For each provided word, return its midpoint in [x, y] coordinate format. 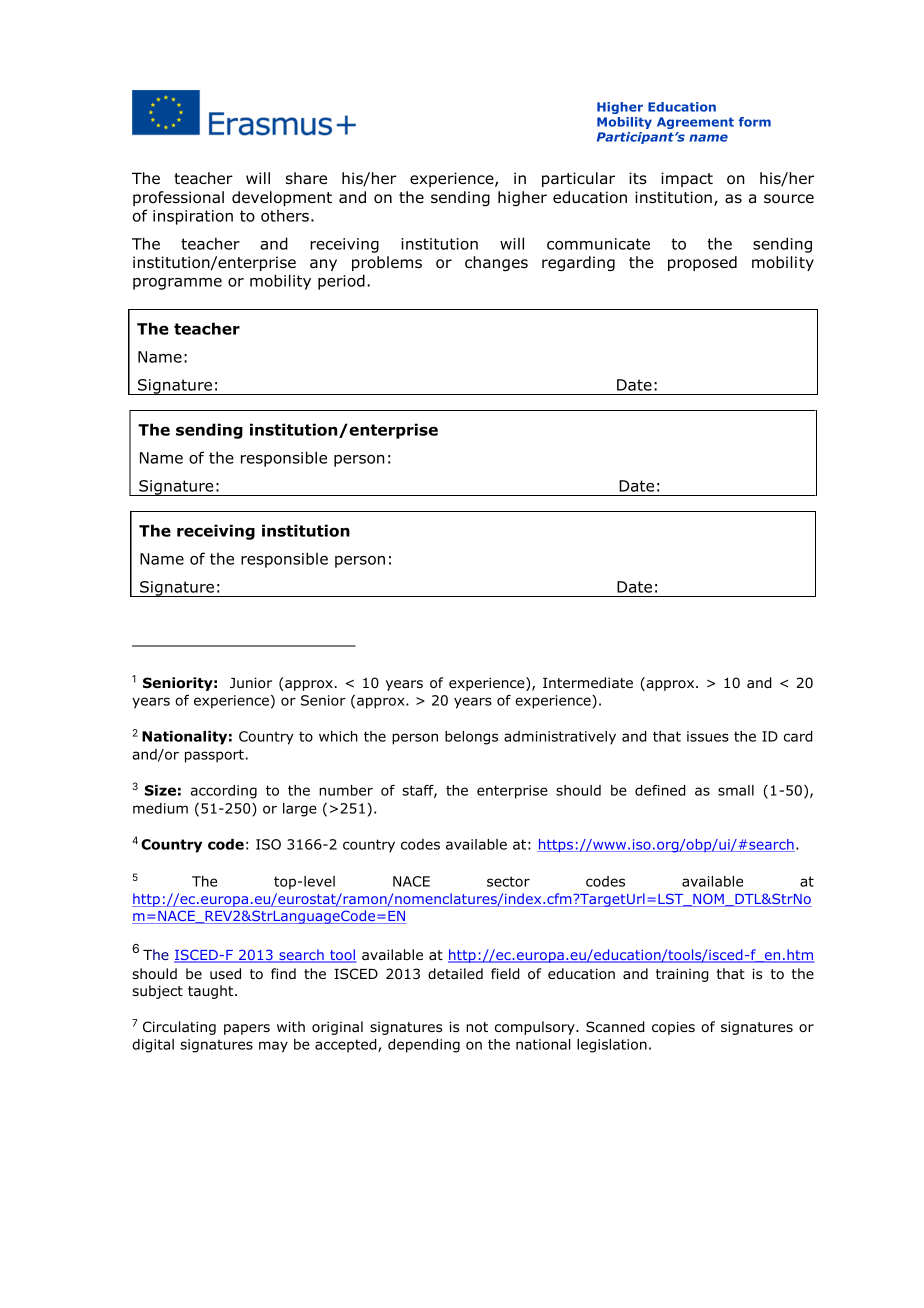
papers [247, 1029]
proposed [702, 263]
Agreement [695, 123]
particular [578, 179]
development [282, 198]
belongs [471, 738]
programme [177, 284]
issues [708, 736]
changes [496, 263]
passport [214, 756]
